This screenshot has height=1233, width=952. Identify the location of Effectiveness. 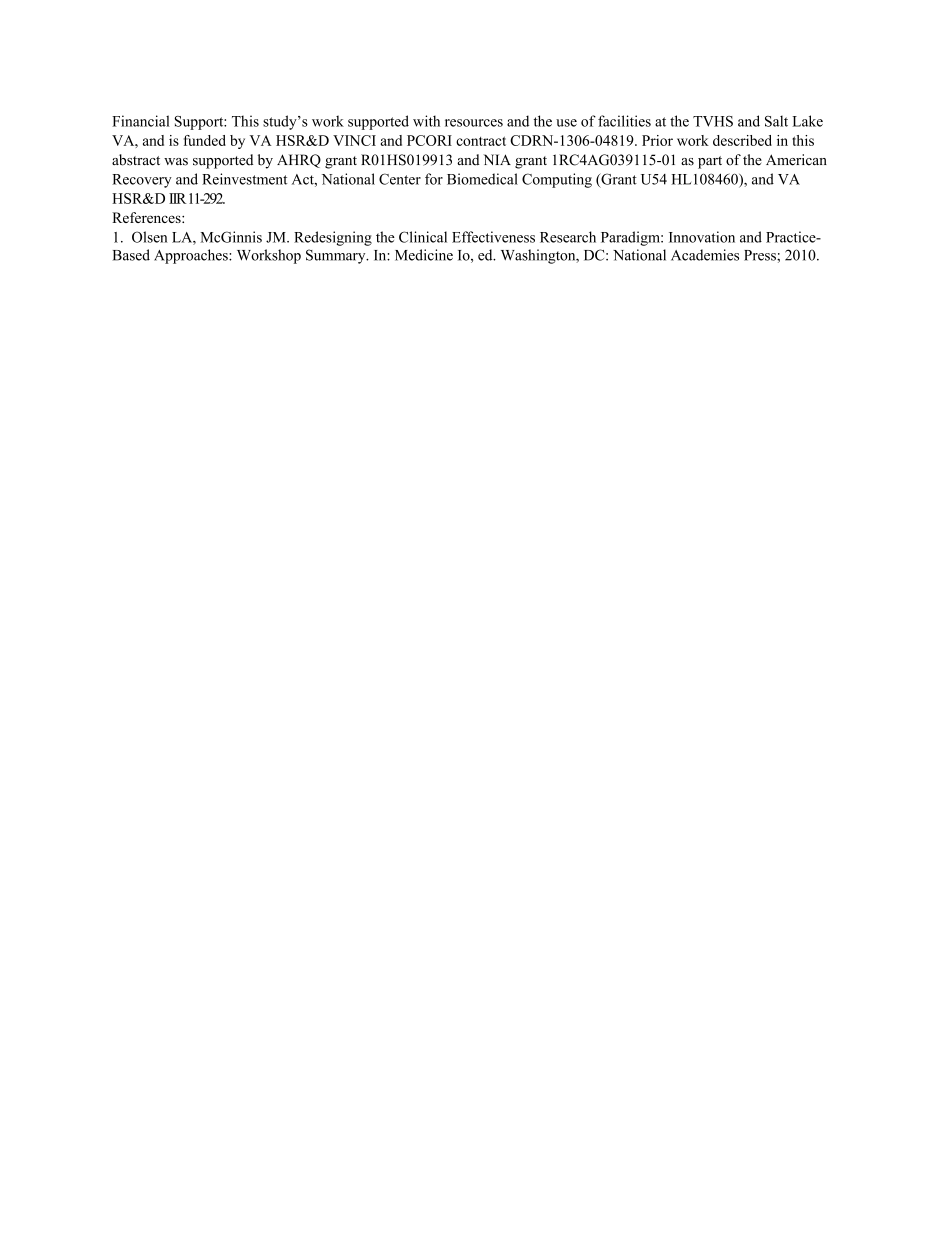
(493, 237).
